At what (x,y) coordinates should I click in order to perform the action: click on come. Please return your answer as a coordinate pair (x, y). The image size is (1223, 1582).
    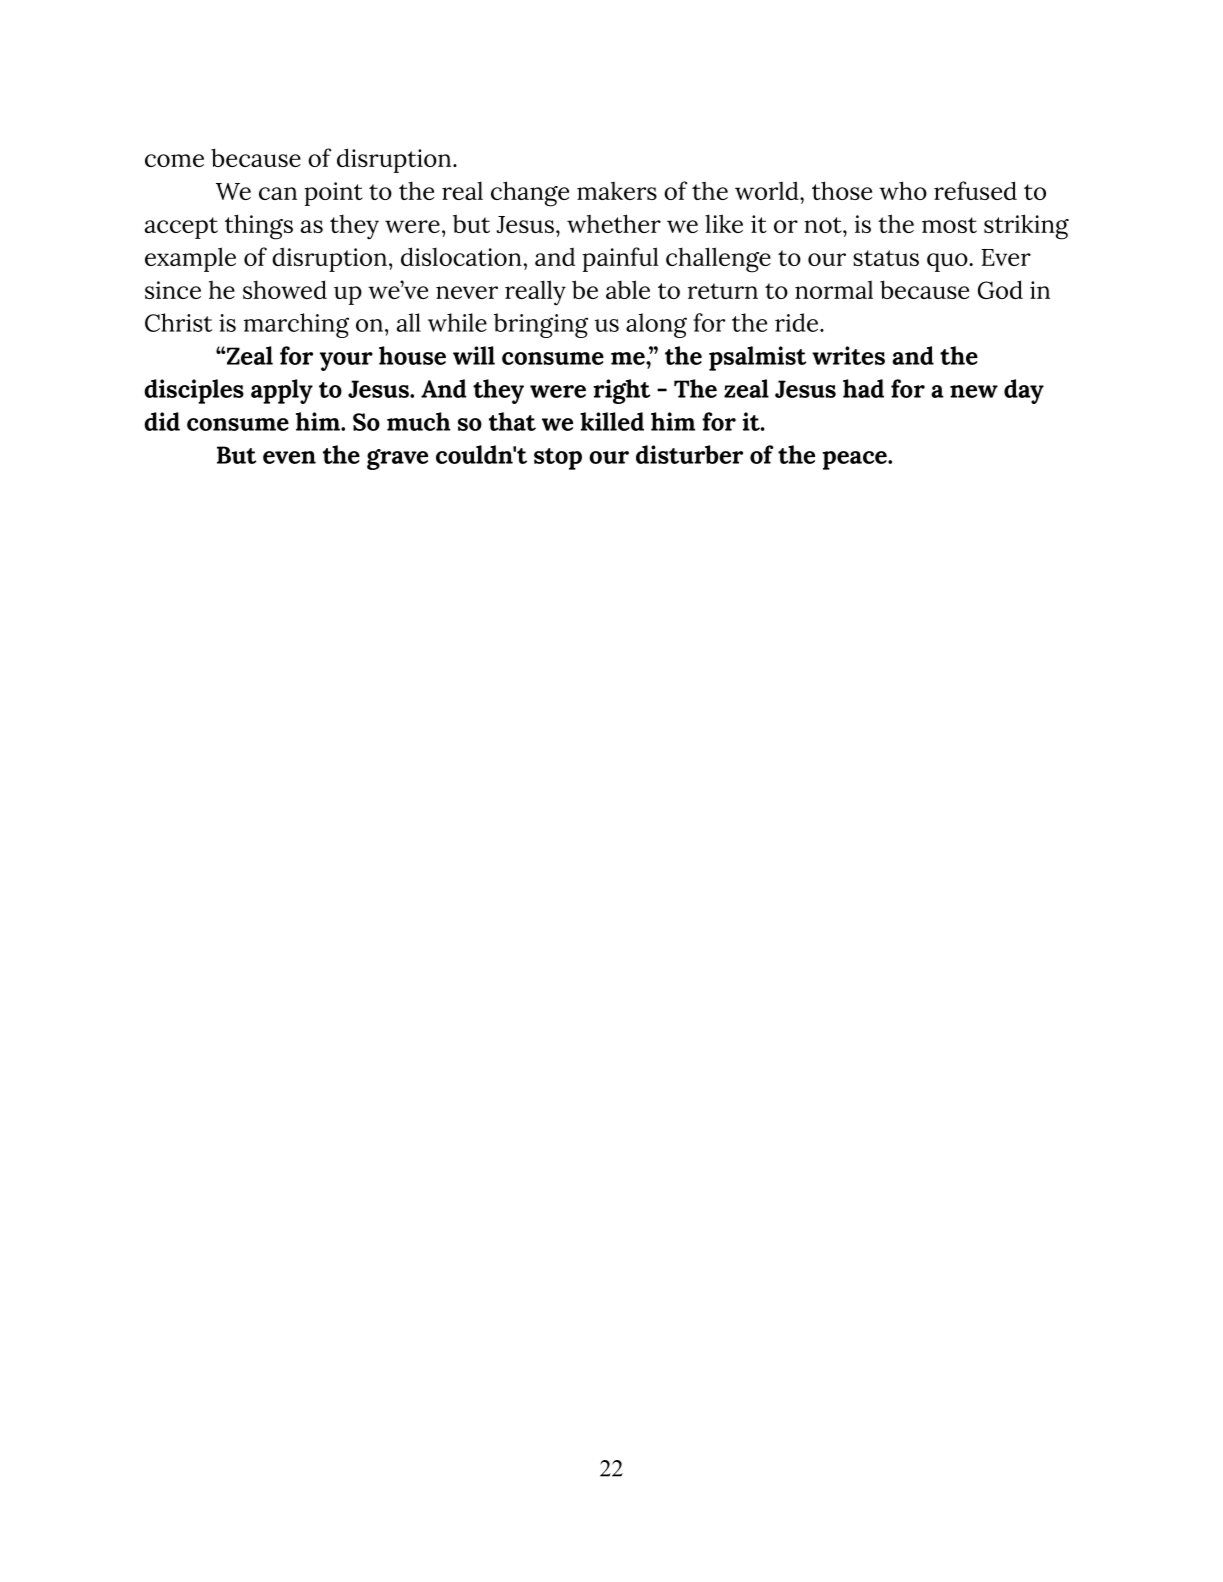
    Looking at the image, I should click on (174, 160).
